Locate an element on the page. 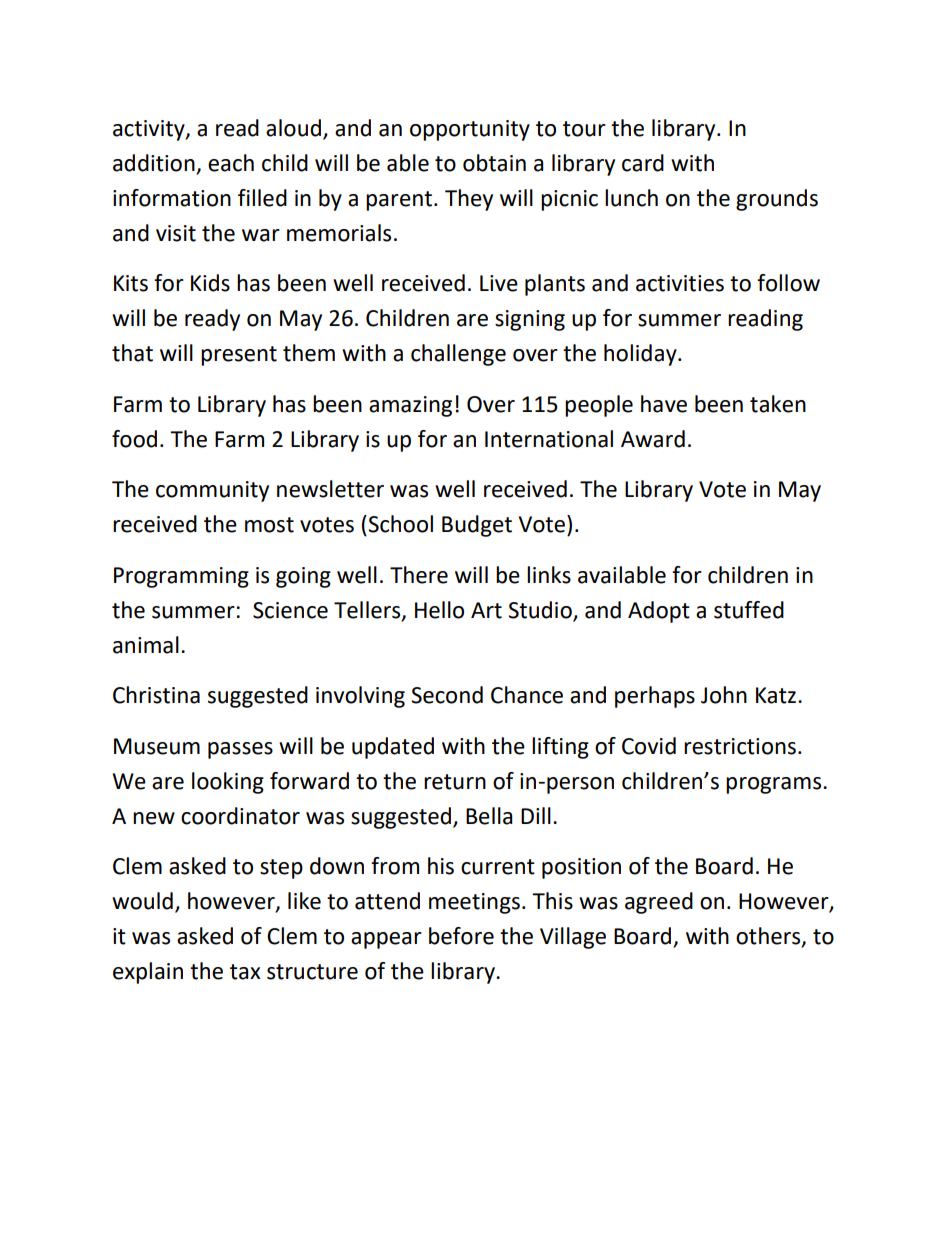 Image resolution: width=952 pixels, height=1233 pixels. have is located at coordinates (664, 404).
